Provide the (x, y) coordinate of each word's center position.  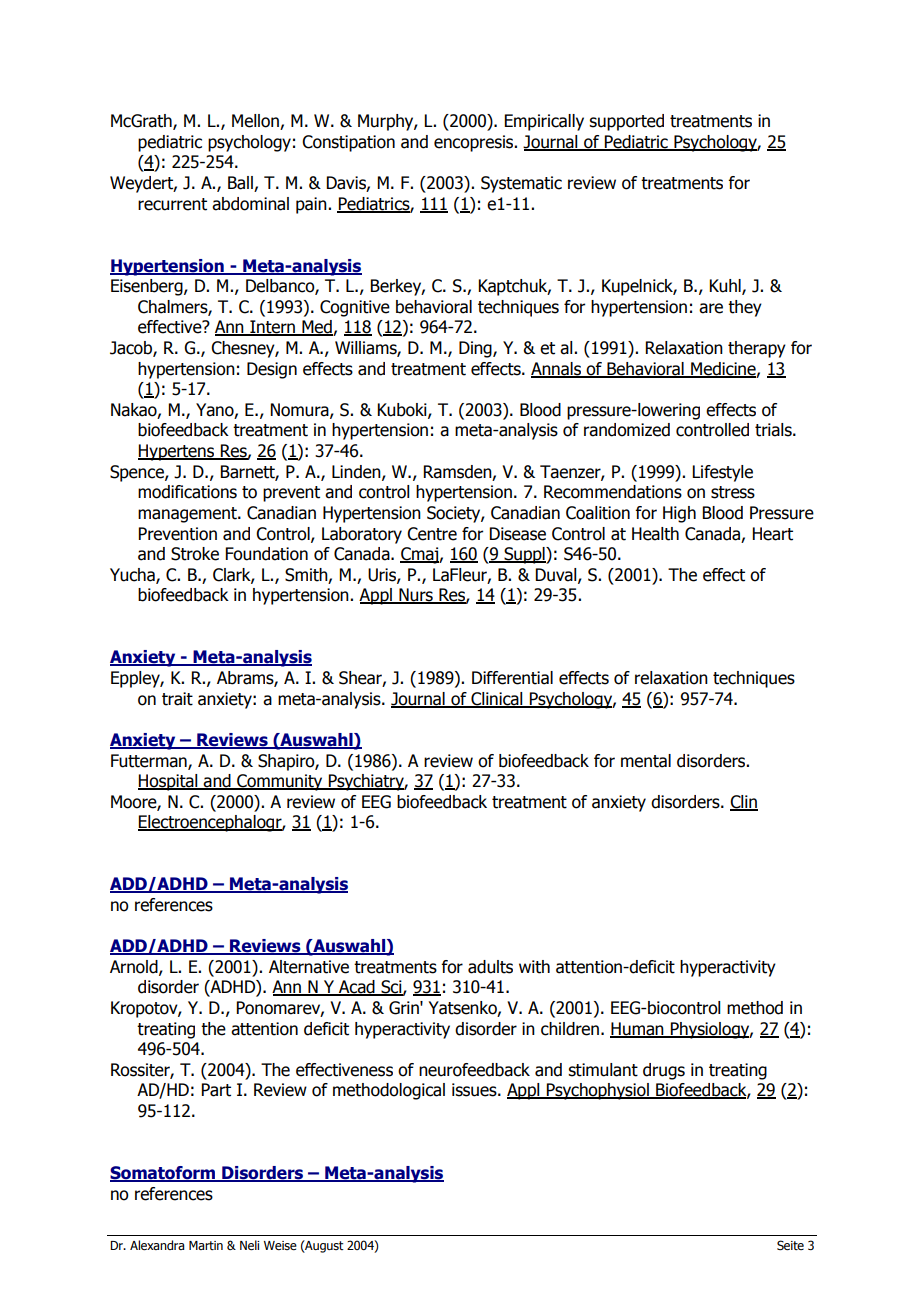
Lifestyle (722, 473)
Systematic (521, 184)
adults (490, 967)
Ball (241, 184)
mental (646, 761)
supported (626, 122)
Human (638, 1029)
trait (177, 699)
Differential (512, 678)
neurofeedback (474, 1070)
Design (272, 370)
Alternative (309, 967)
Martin (206, 1245)
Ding (476, 349)
